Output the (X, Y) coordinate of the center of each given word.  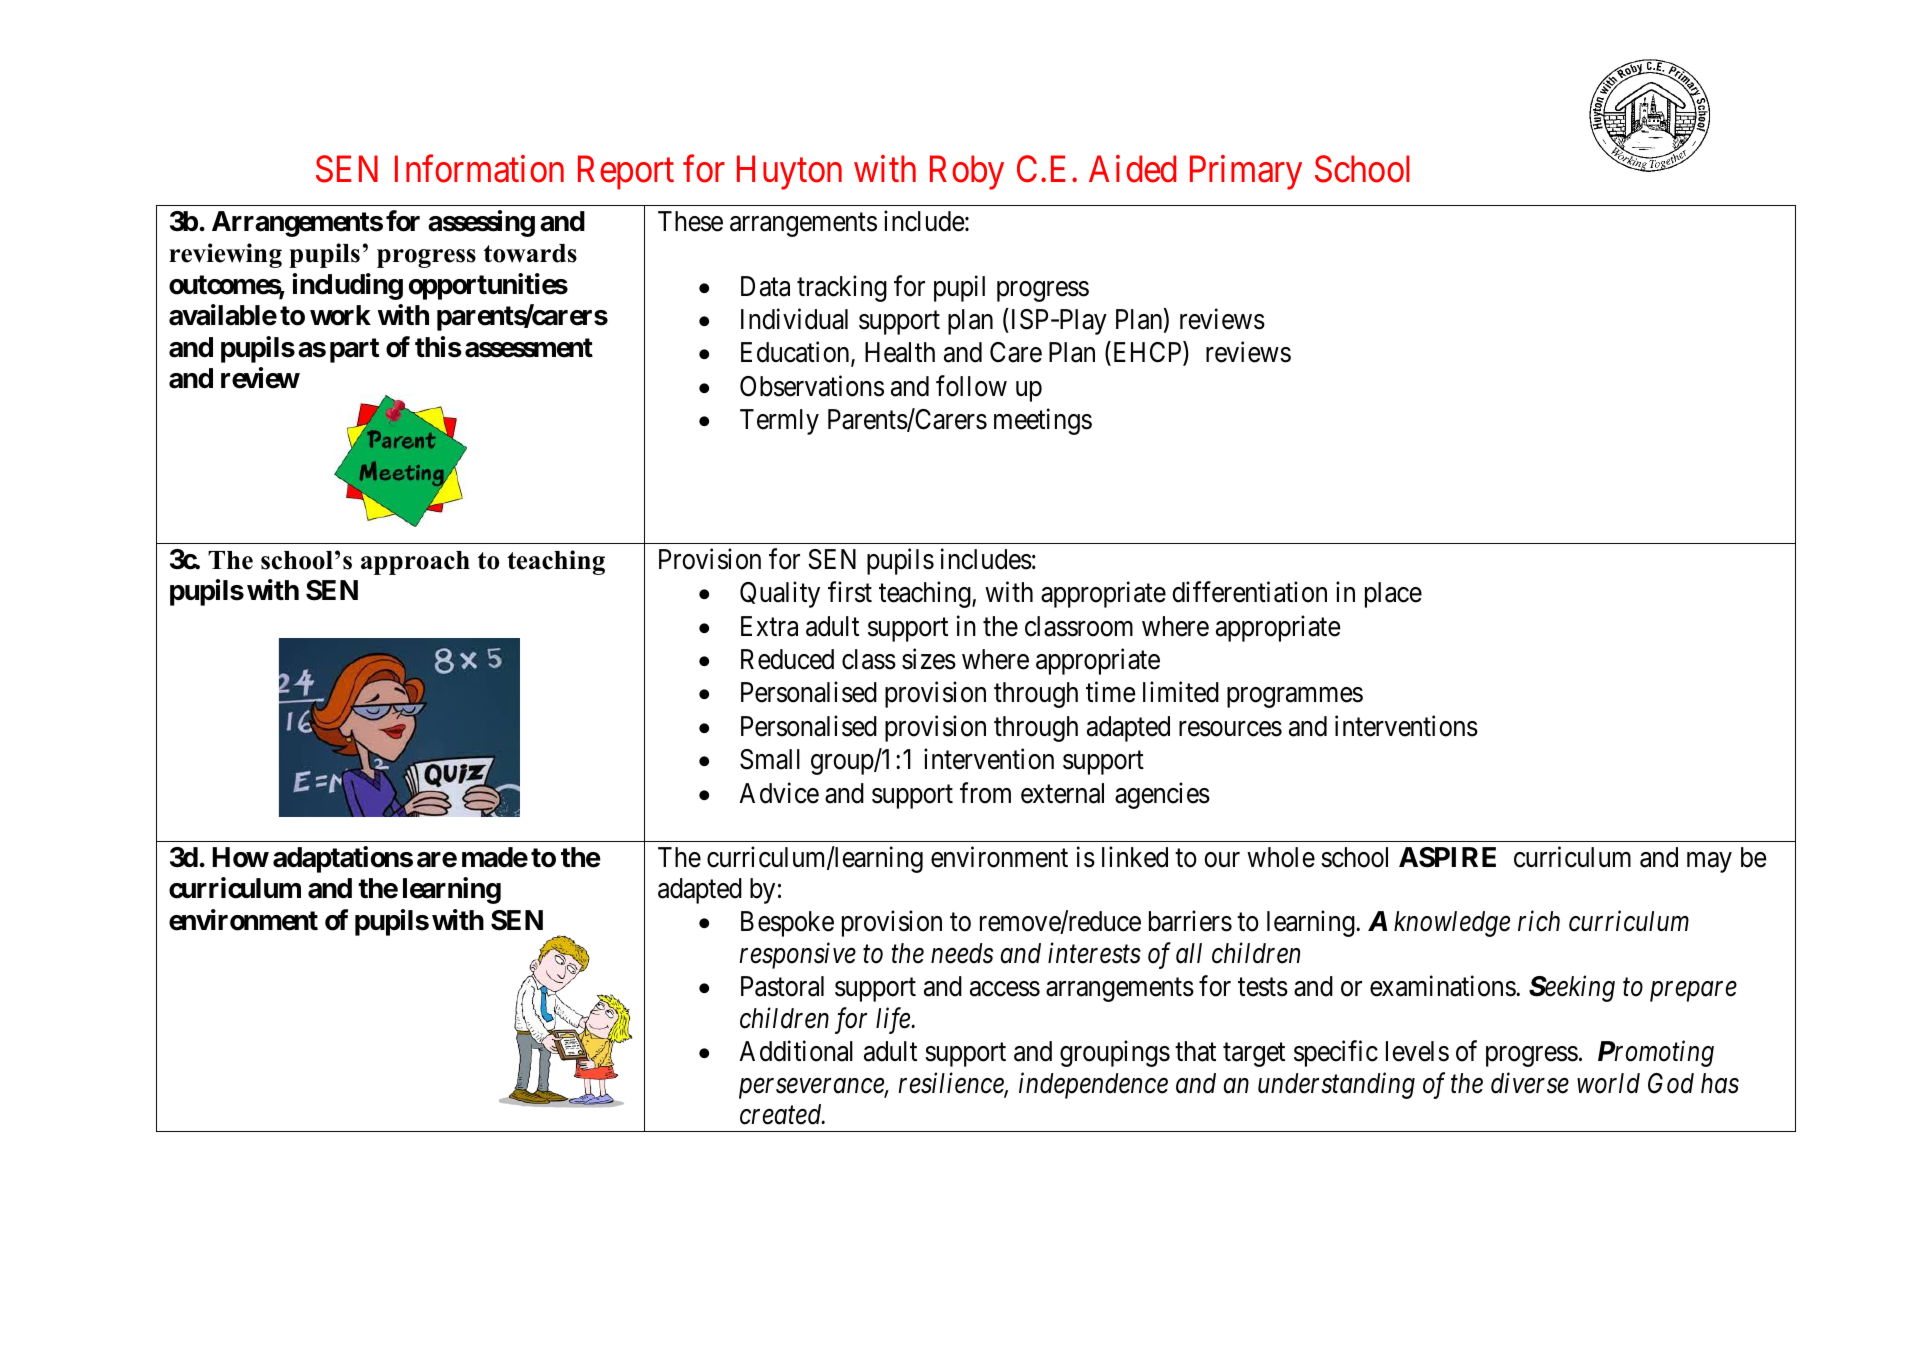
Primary (1246, 173)
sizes (929, 659)
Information (479, 169)
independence (1093, 1085)
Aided (1132, 169)
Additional (796, 1051)
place (1393, 595)
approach (415, 563)
